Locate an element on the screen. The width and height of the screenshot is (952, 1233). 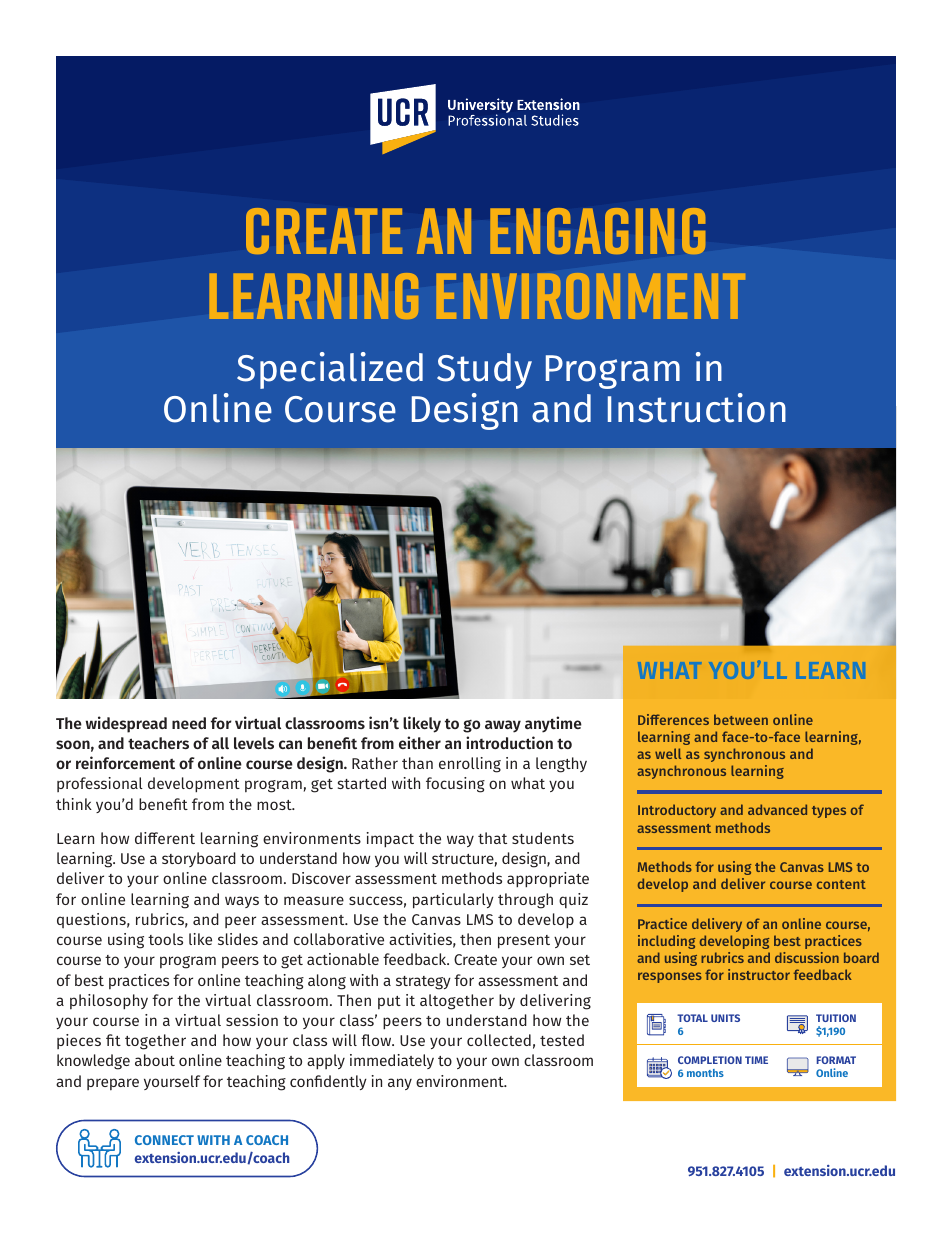
Specialized is located at coordinates (330, 370).
